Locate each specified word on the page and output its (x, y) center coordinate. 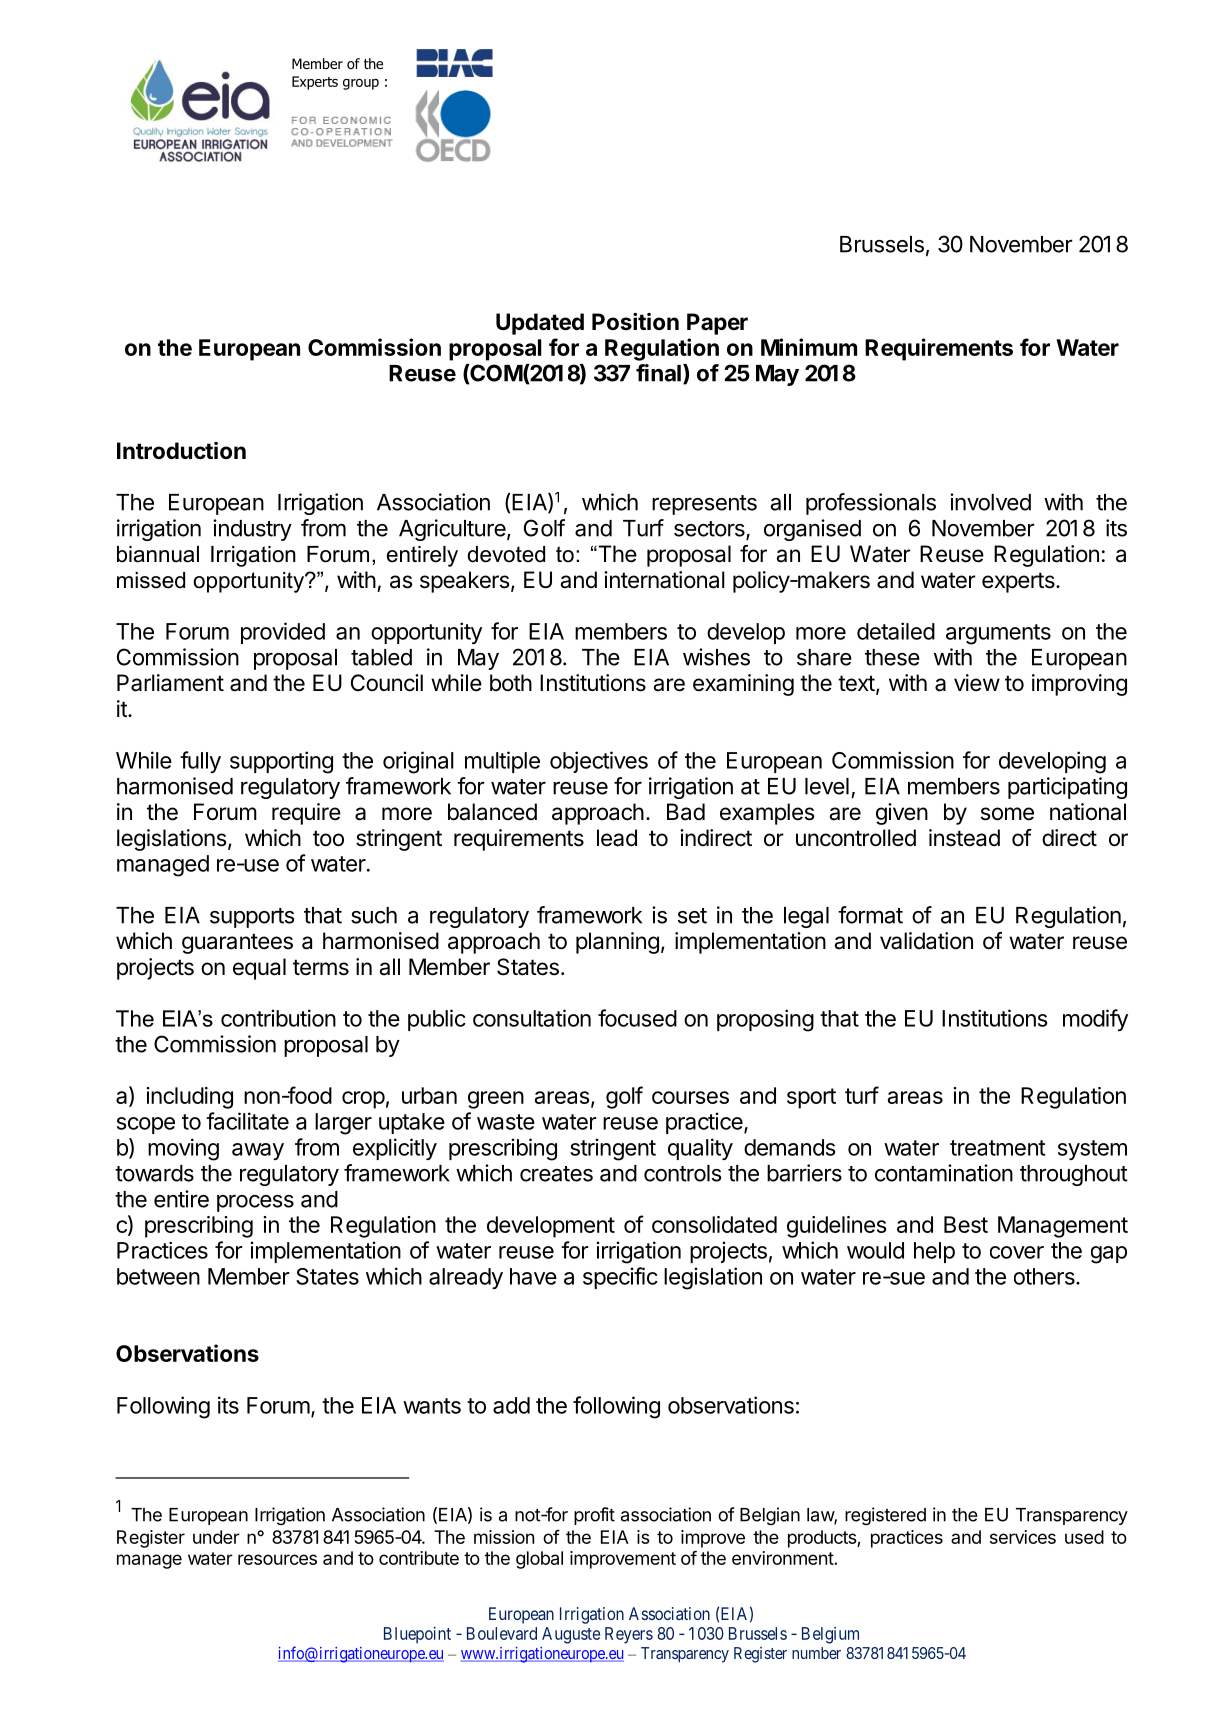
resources (277, 1559)
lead (617, 838)
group (361, 84)
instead (964, 838)
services (1023, 1537)
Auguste (571, 1635)
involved (990, 502)
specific (620, 1278)
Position (635, 321)
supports (252, 918)
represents (704, 505)
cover (1017, 1252)
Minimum (809, 347)
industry (252, 530)
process (255, 1203)
